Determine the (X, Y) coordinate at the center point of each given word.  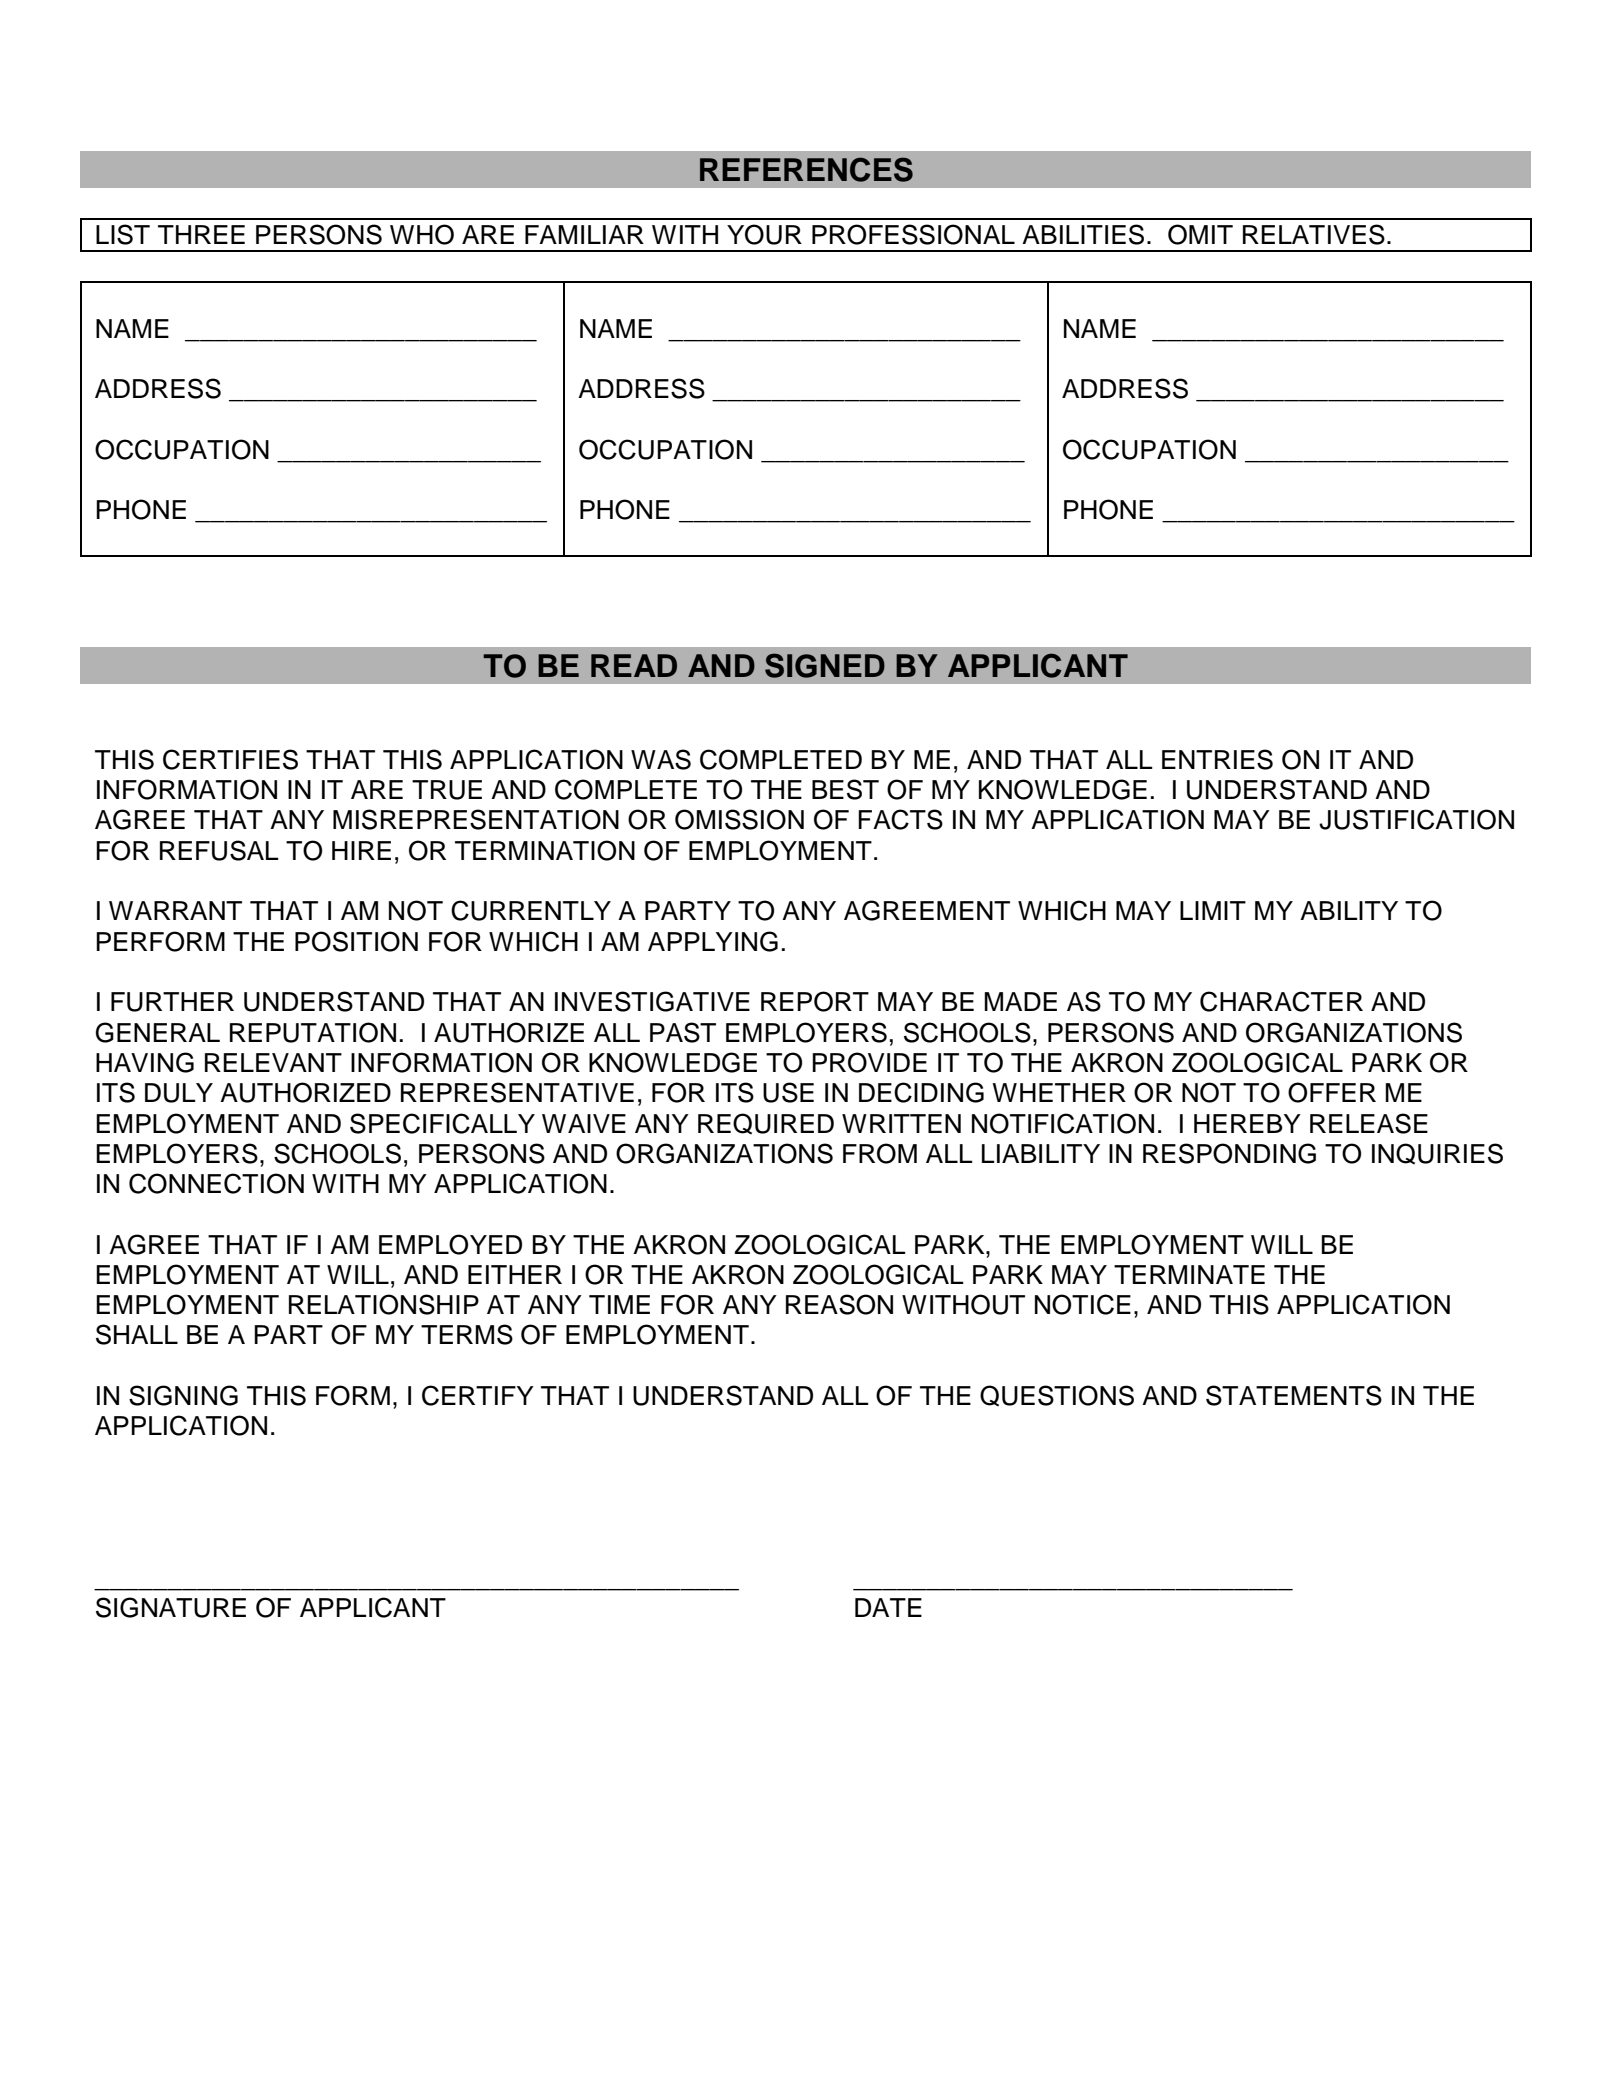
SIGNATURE (171, 1607)
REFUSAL (219, 850)
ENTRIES (1217, 759)
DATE (888, 1607)
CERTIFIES (230, 759)
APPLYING (713, 941)
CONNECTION (216, 1183)
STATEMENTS (1294, 1395)
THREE (201, 234)
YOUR (764, 234)
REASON (839, 1304)
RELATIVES (1314, 234)
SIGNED (825, 665)
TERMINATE (1189, 1274)
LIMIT (1213, 910)
